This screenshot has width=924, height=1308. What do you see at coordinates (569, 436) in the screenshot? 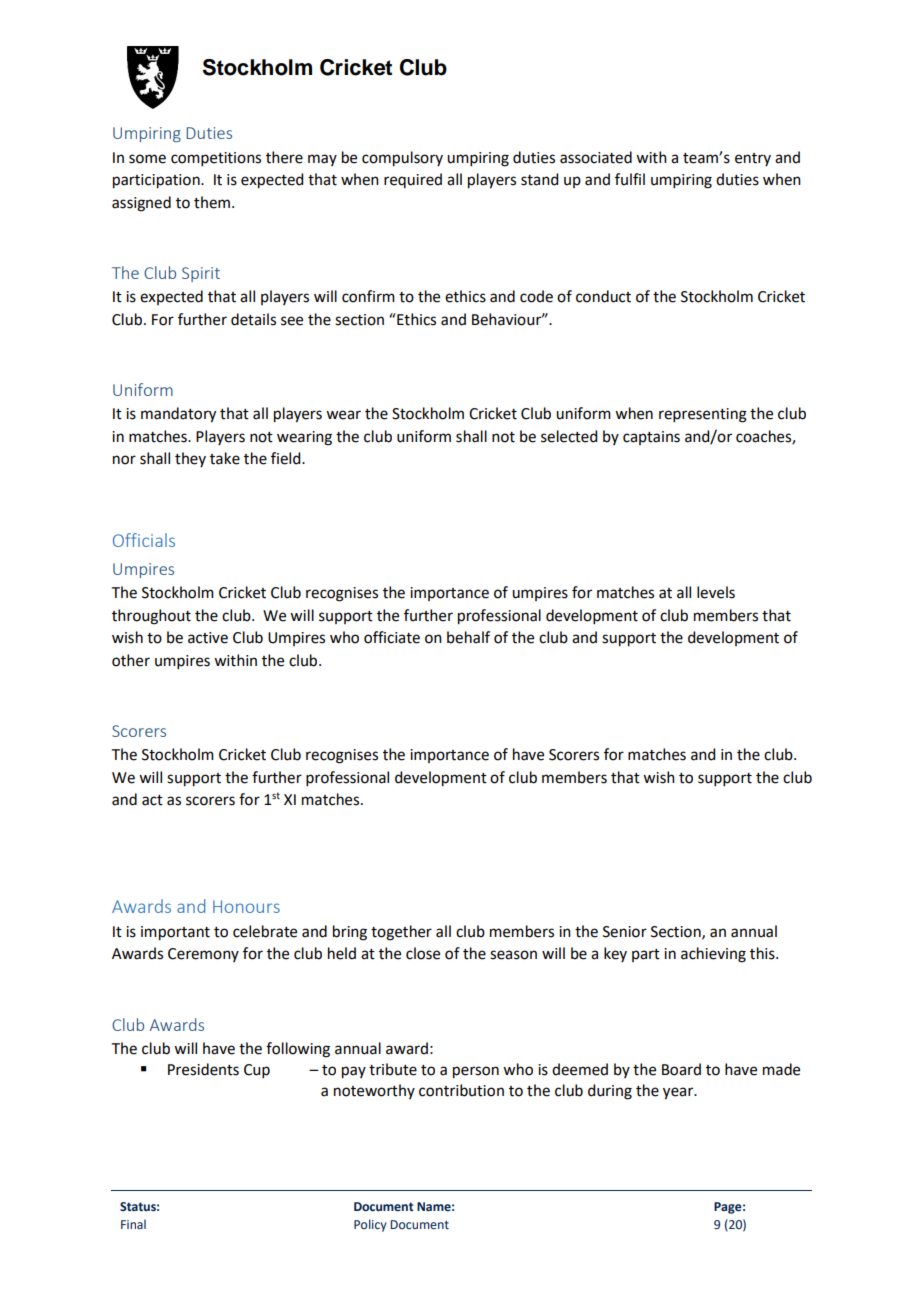
I see `selected` at bounding box center [569, 436].
